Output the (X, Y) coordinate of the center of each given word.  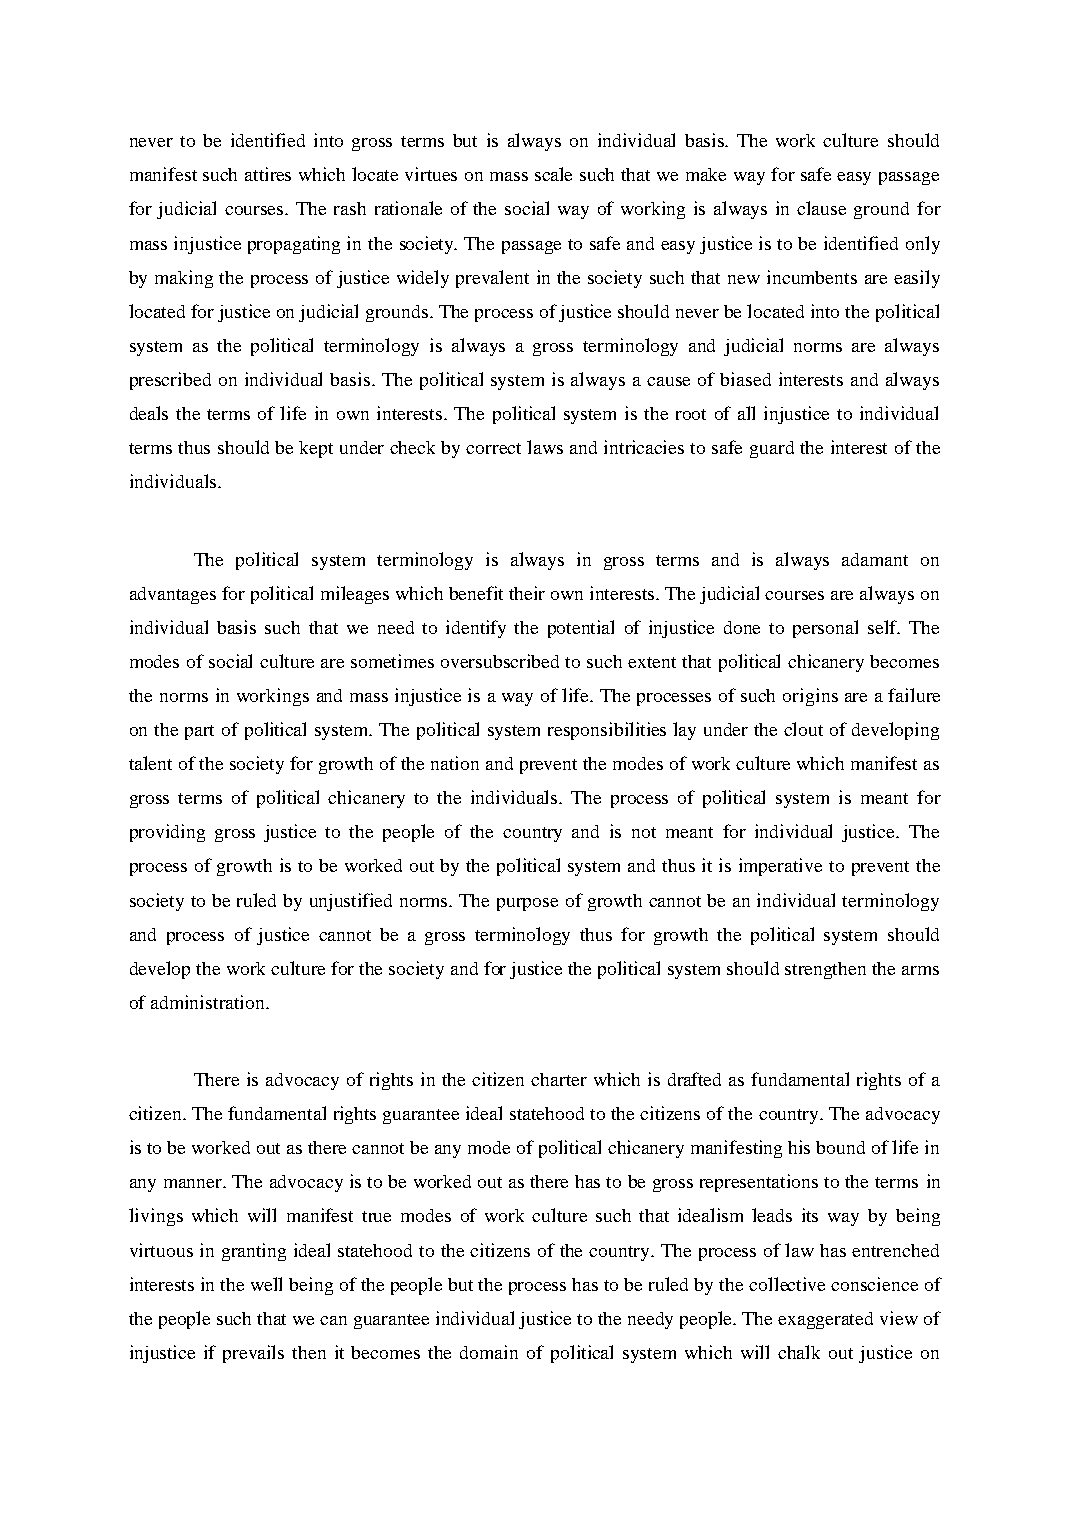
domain (489, 1352)
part (199, 732)
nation (455, 763)
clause (821, 208)
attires (268, 174)
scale (553, 174)
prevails (253, 1354)
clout (803, 729)
